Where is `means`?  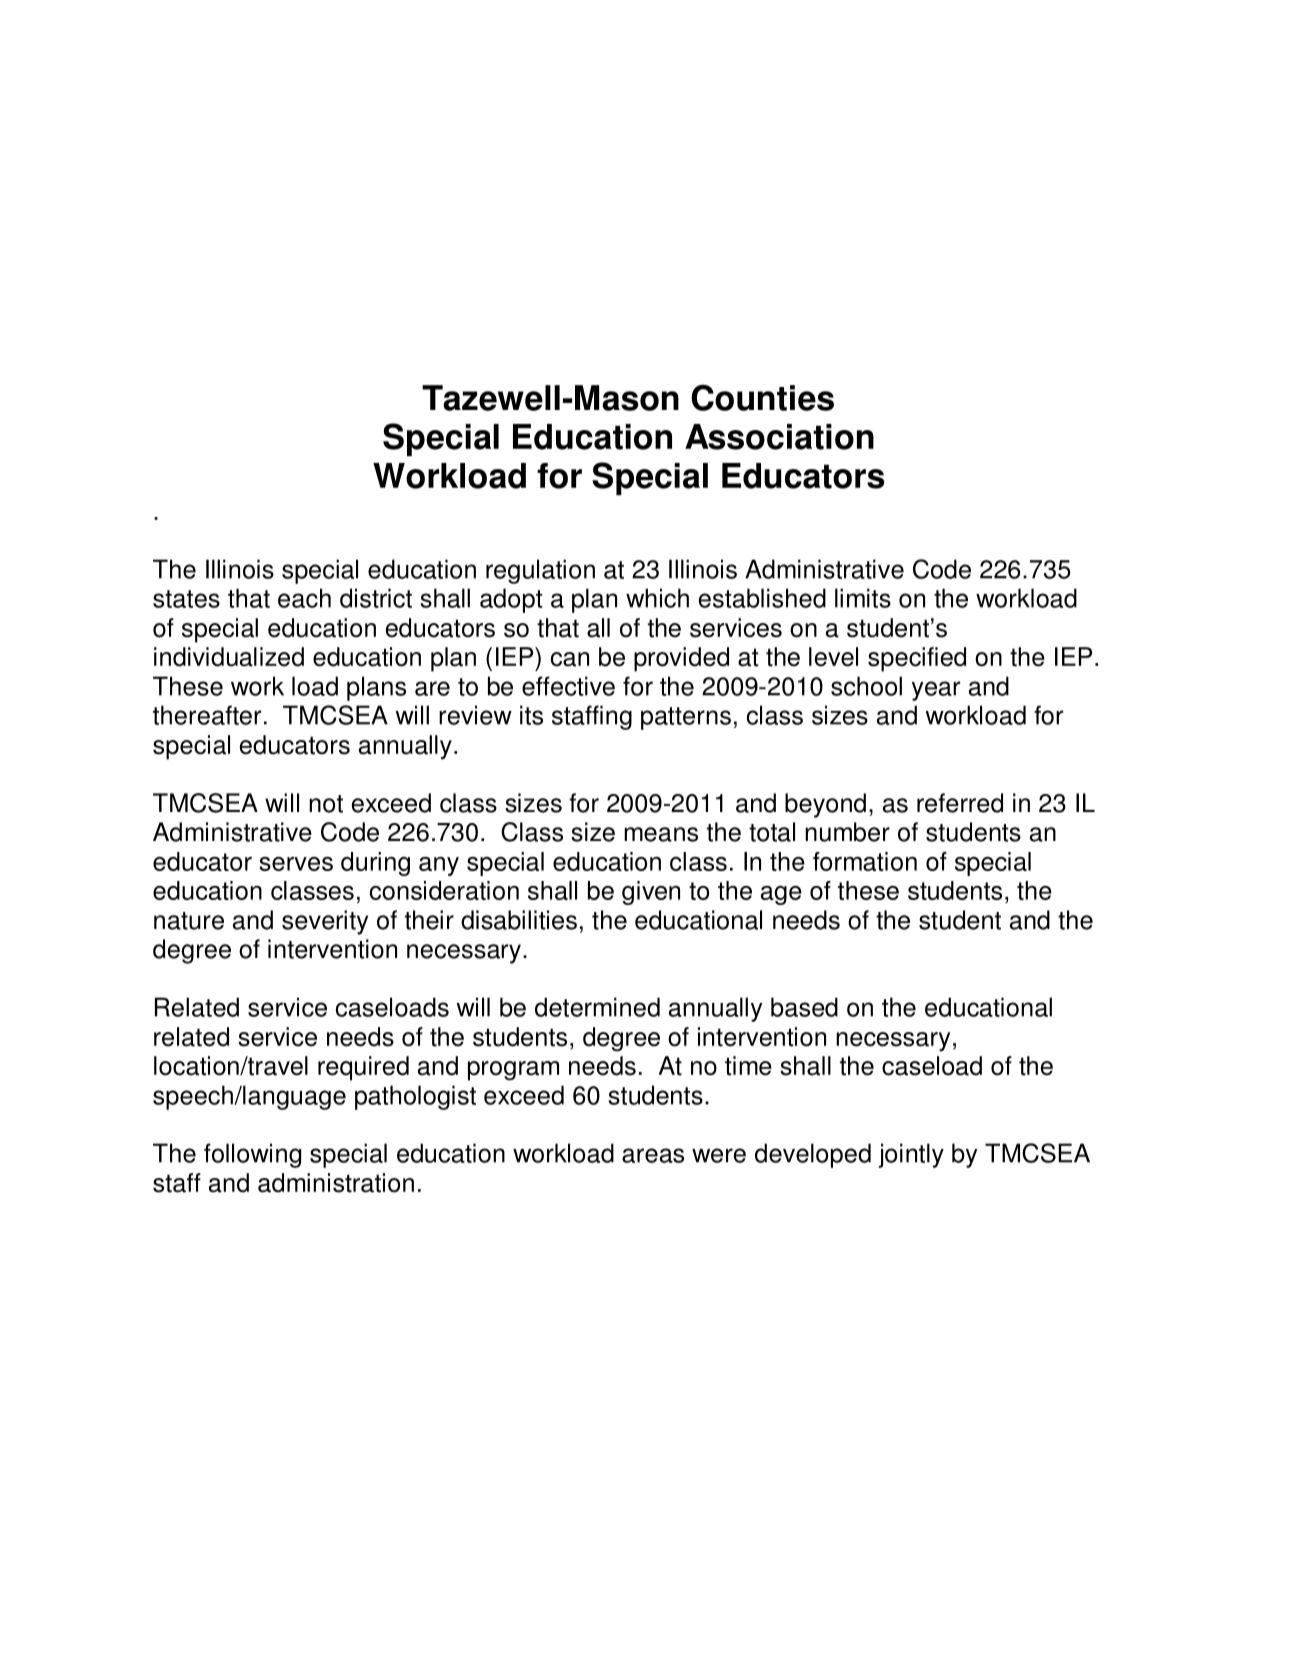 means is located at coordinates (661, 834).
